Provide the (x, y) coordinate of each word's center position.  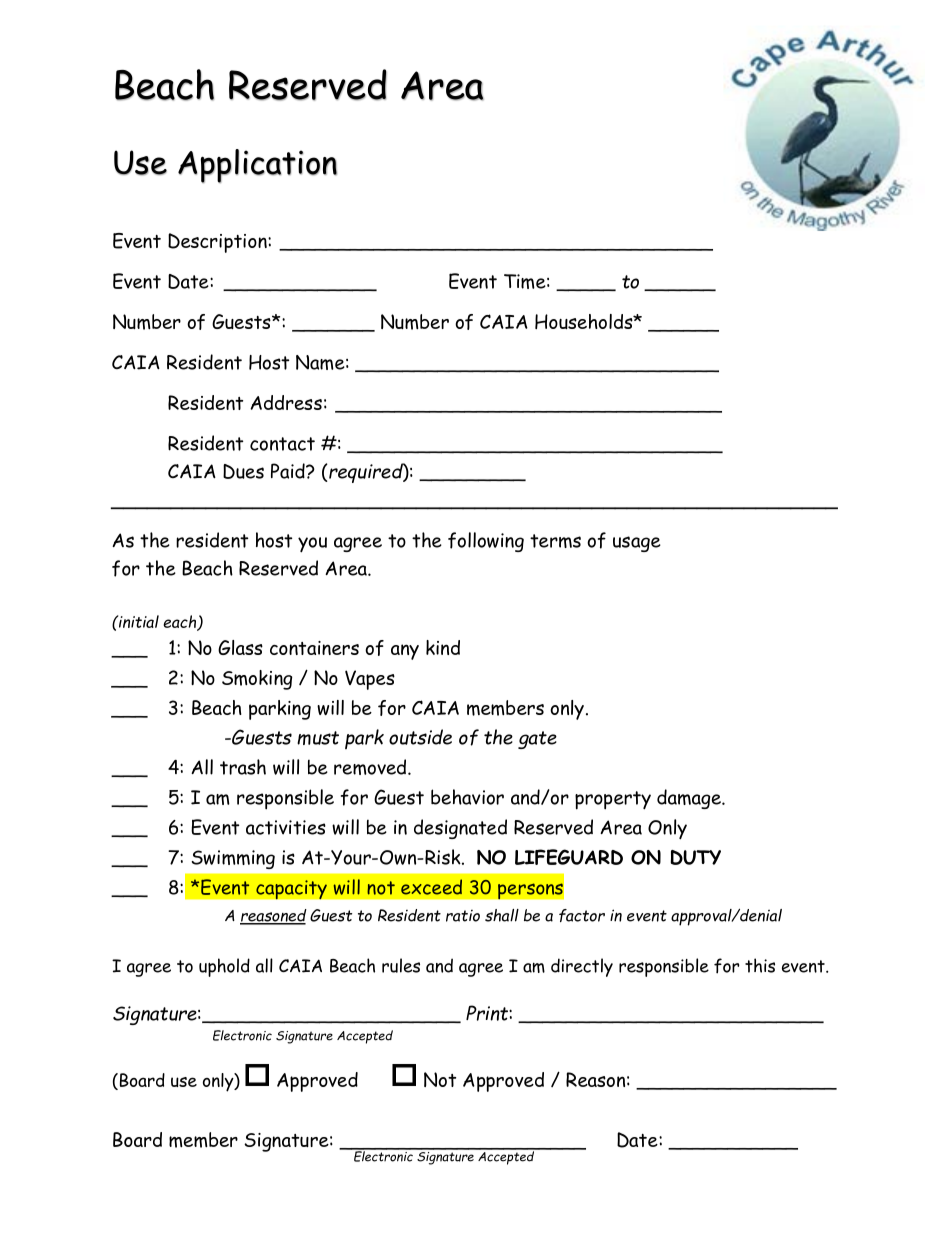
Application (257, 166)
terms (555, 541)
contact (282, 444)
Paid (289, 471)
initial (138, 621)
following (486, 542)
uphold (224, 967)
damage (690, 799)
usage (637, 544)
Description (218, 243)
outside (420, 737)
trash (243, 767)
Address (286, 402)
